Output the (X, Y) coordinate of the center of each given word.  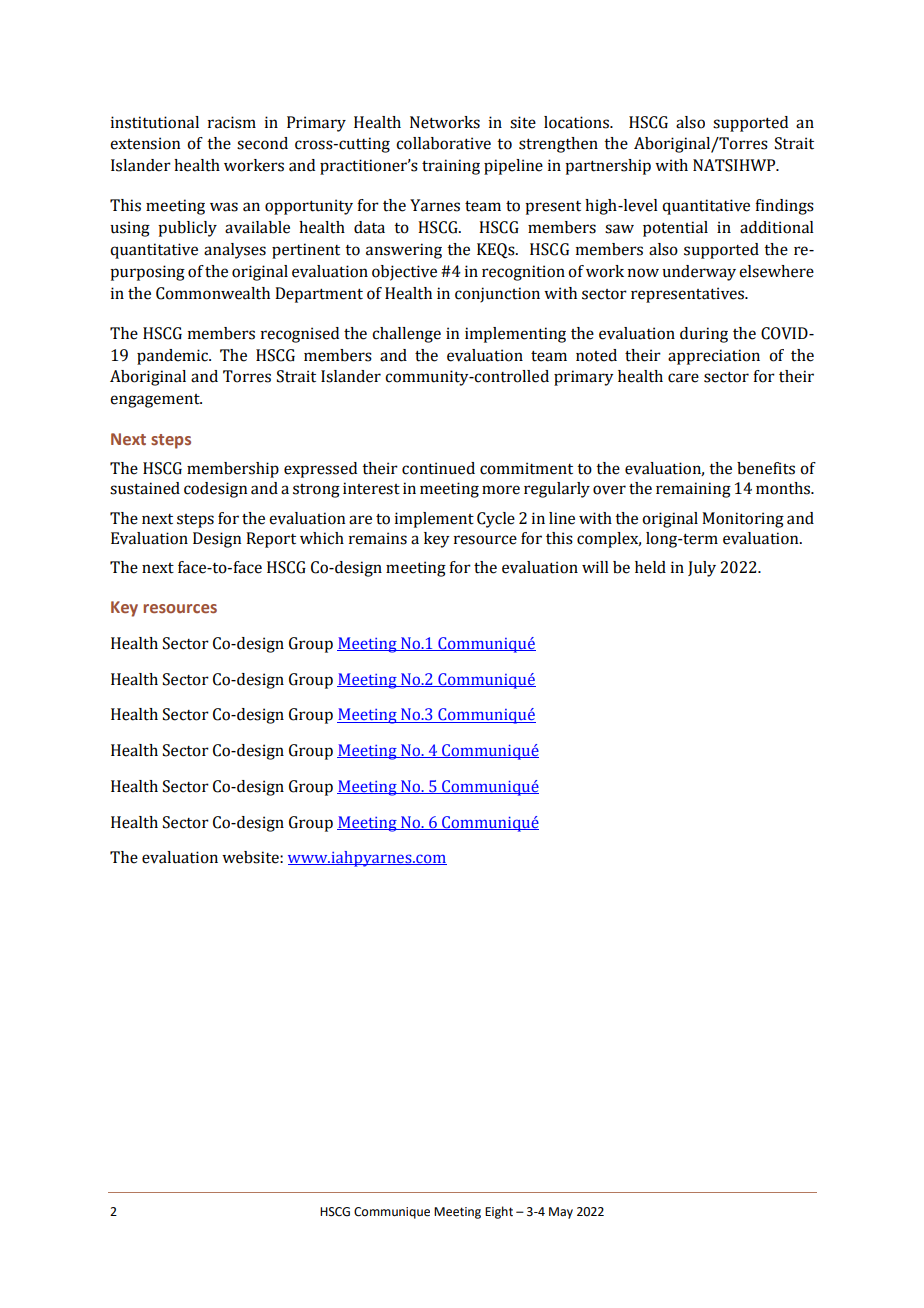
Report (271, 540)
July (702, 569)
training (451, 167)
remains (378, 538)
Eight (499, 1212)
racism (232, 122)
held (650, 567)
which (322, 538)
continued (438, 468)
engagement (156, 401)
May (561, 1213)
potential (675, 229)
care (683, 378)
